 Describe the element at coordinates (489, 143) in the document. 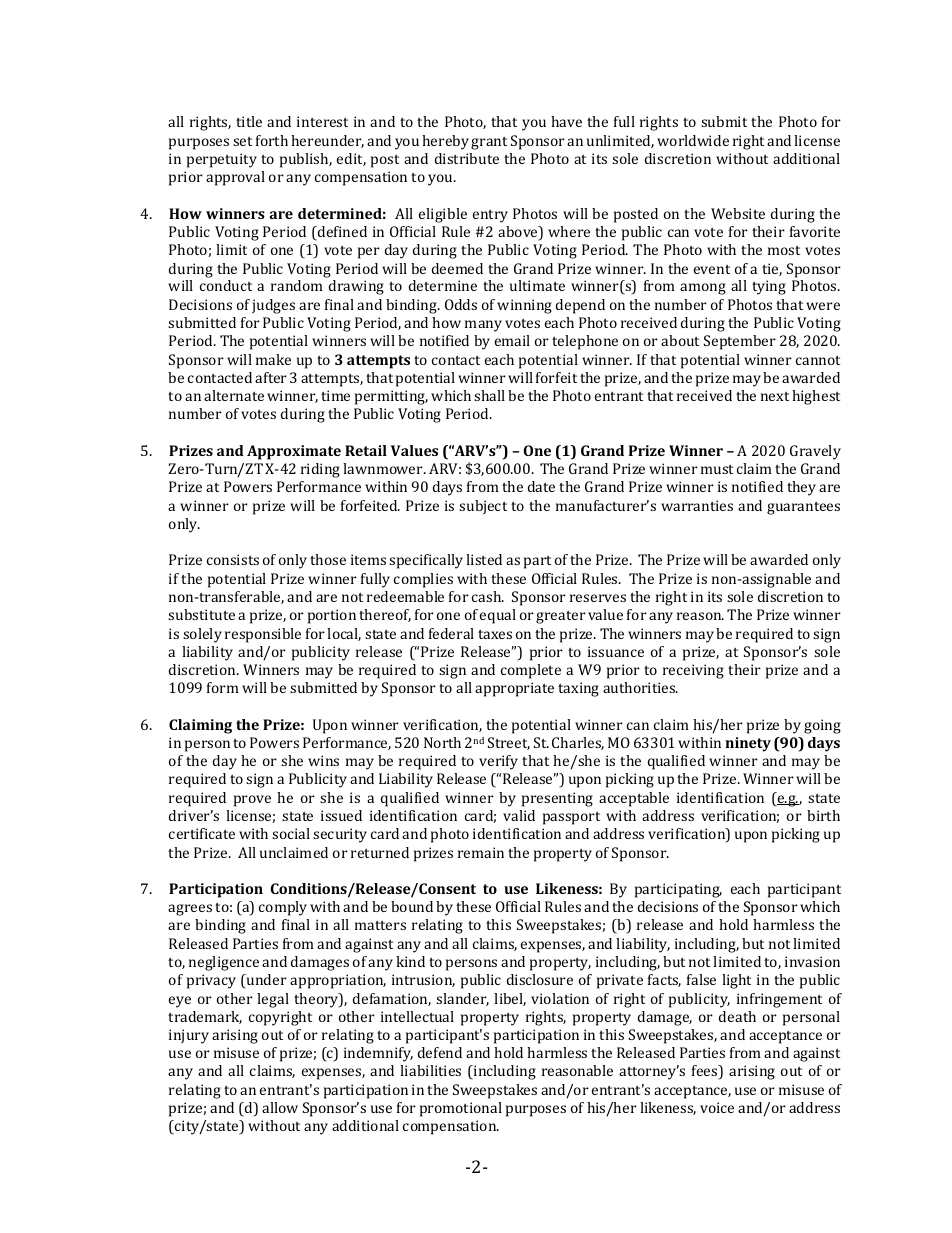

I see `grant` at that location.
